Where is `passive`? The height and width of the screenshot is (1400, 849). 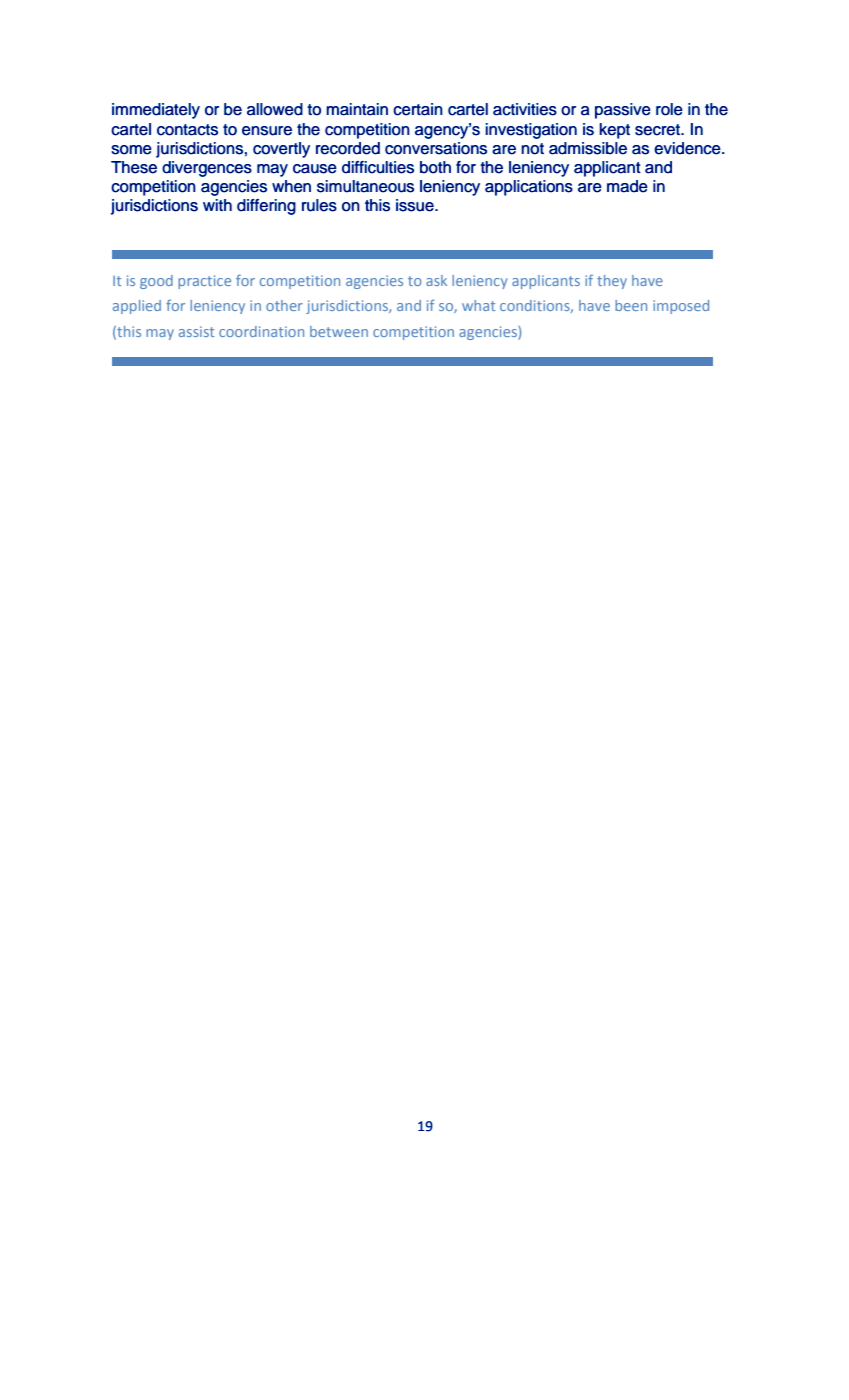 passive is located at coordinates (623, 111).
